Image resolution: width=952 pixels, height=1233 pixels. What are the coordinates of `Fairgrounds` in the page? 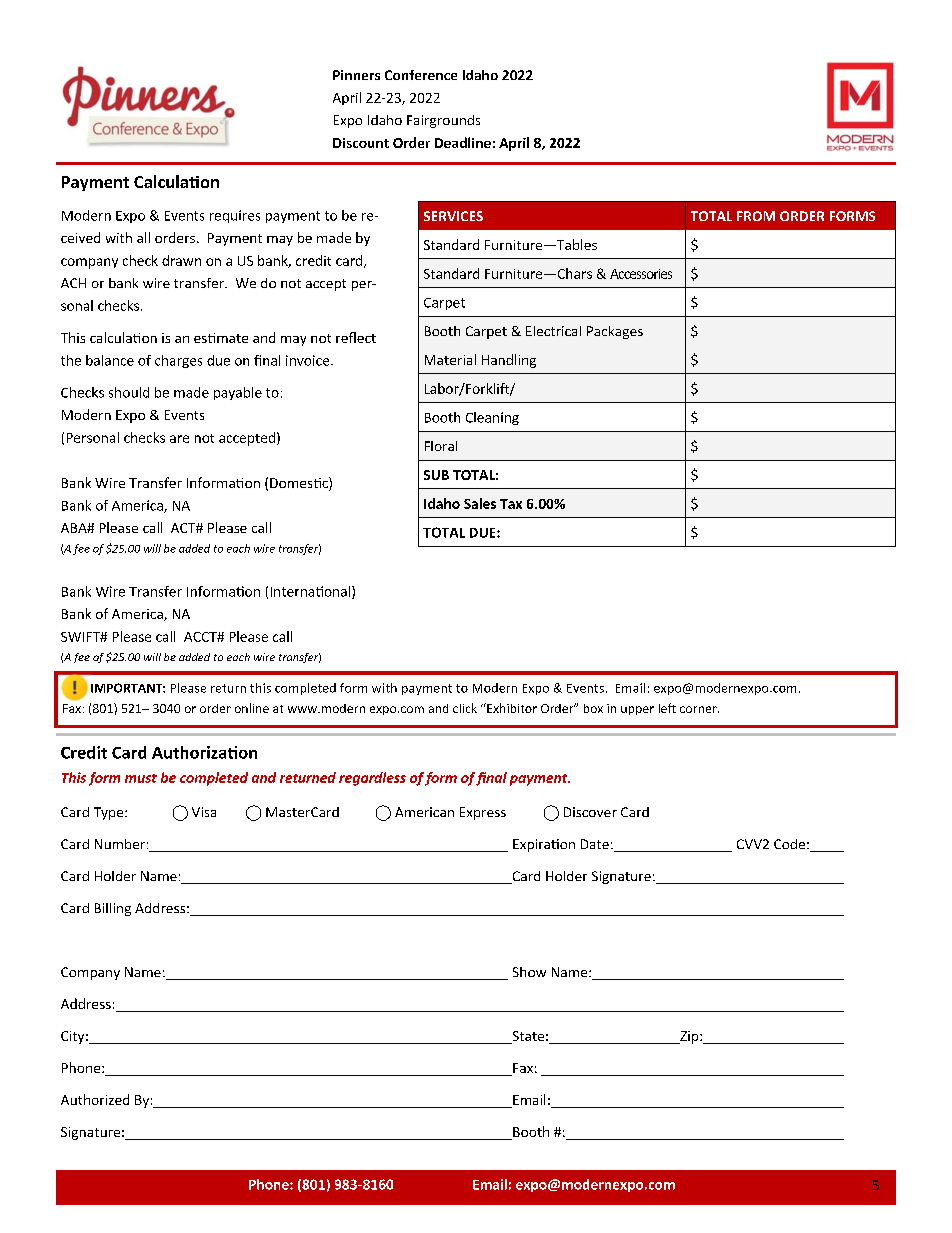 It's located at (443, 121).
